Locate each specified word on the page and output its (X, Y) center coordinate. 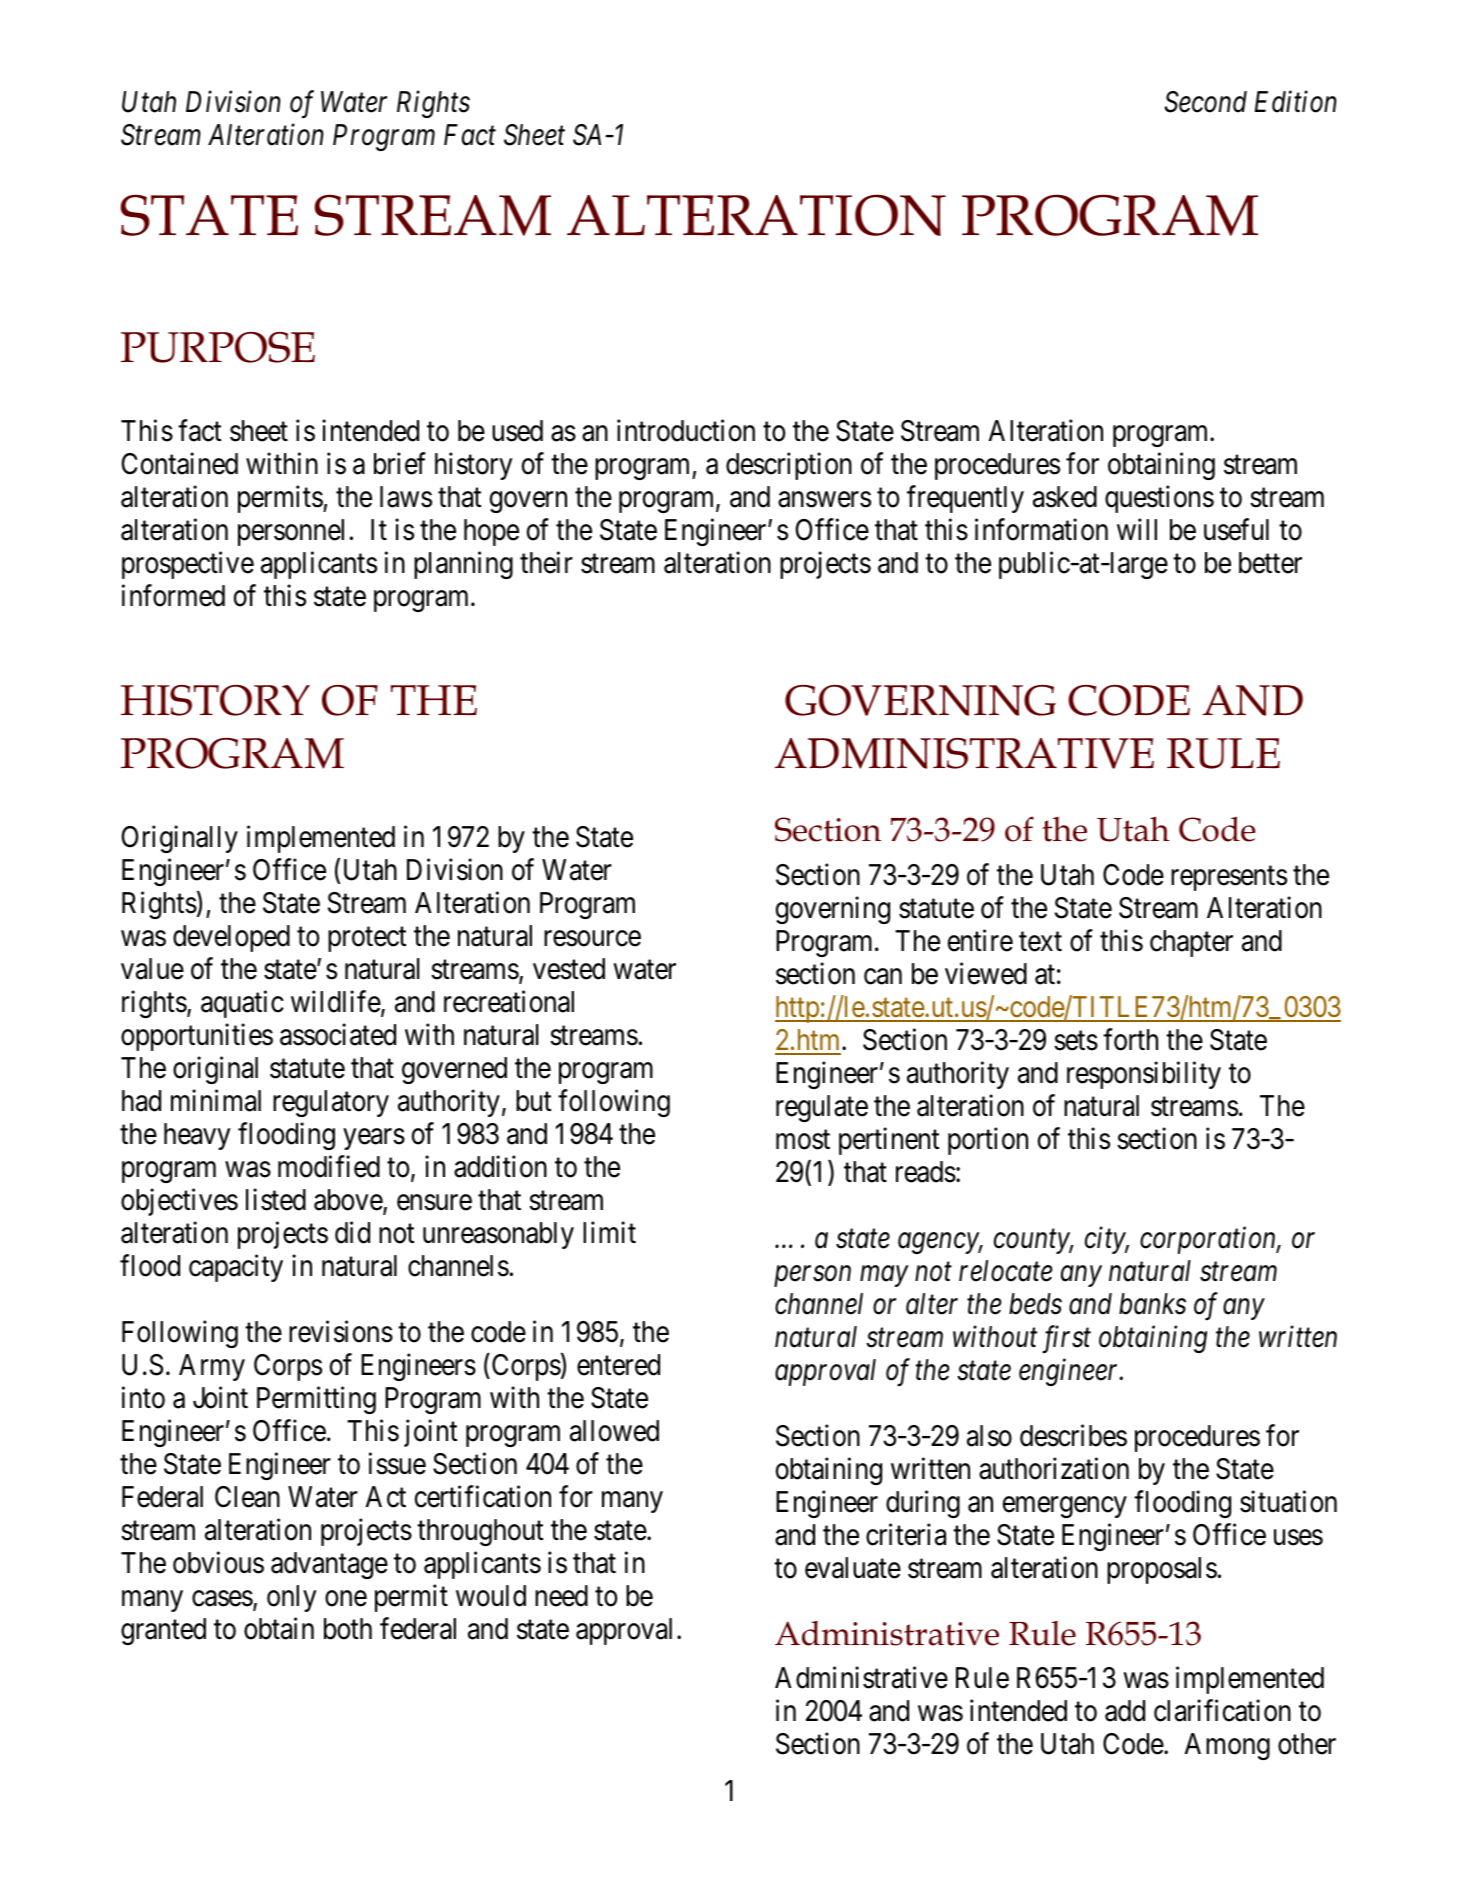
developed (231, 938)
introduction (686, 430)
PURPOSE (218, 347)
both (348, 1629)
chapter (1191, 943)
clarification (1222, 1711)
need (561, 1596)
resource (592, 939)
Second (1206, 102)
